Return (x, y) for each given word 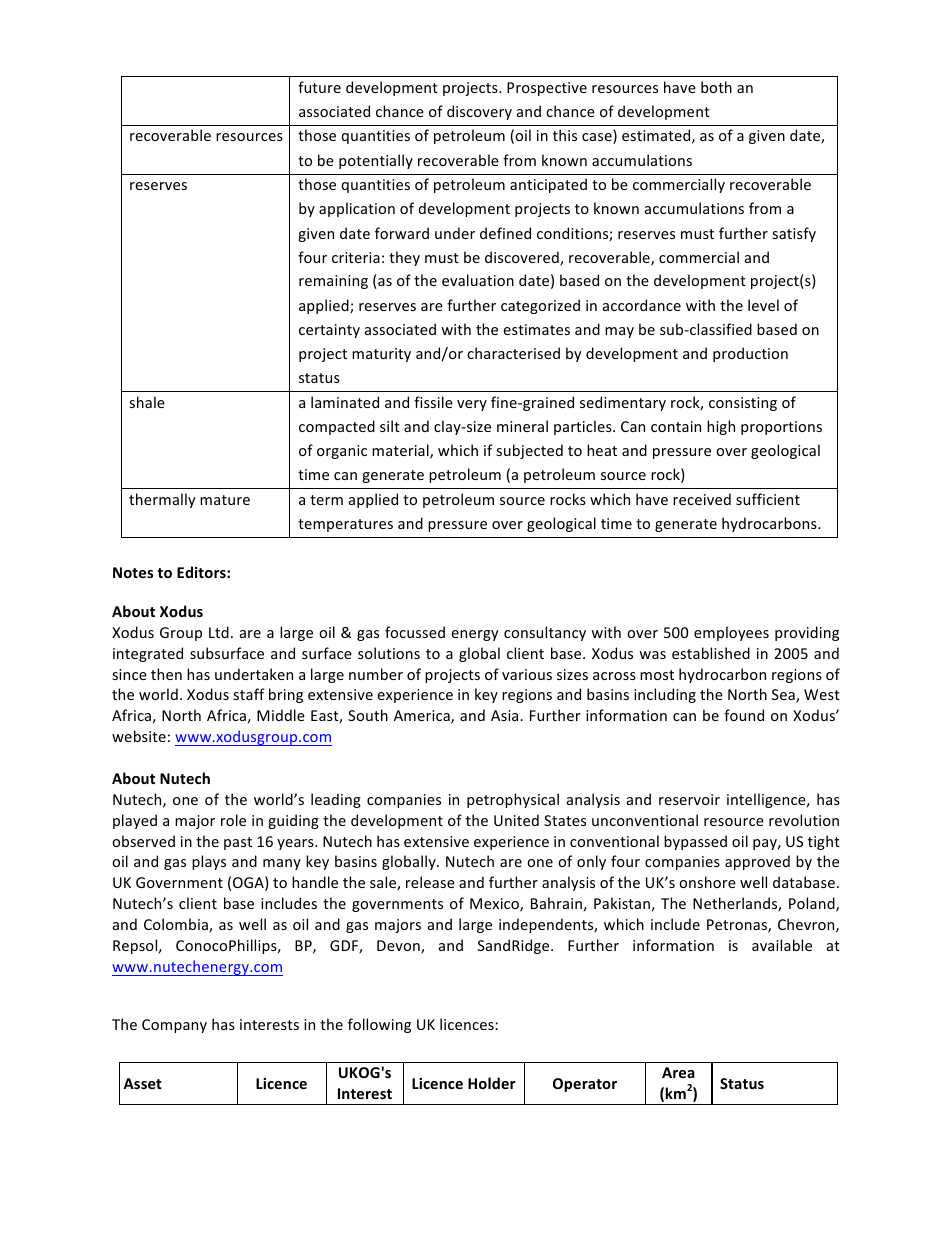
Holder (492, 1083)
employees (731, 633)
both (716, 87)
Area (678, 1072)
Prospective (547, 89)
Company (174, 1026)
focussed (415, 632)
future (319, 87)
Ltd (219, 632)
